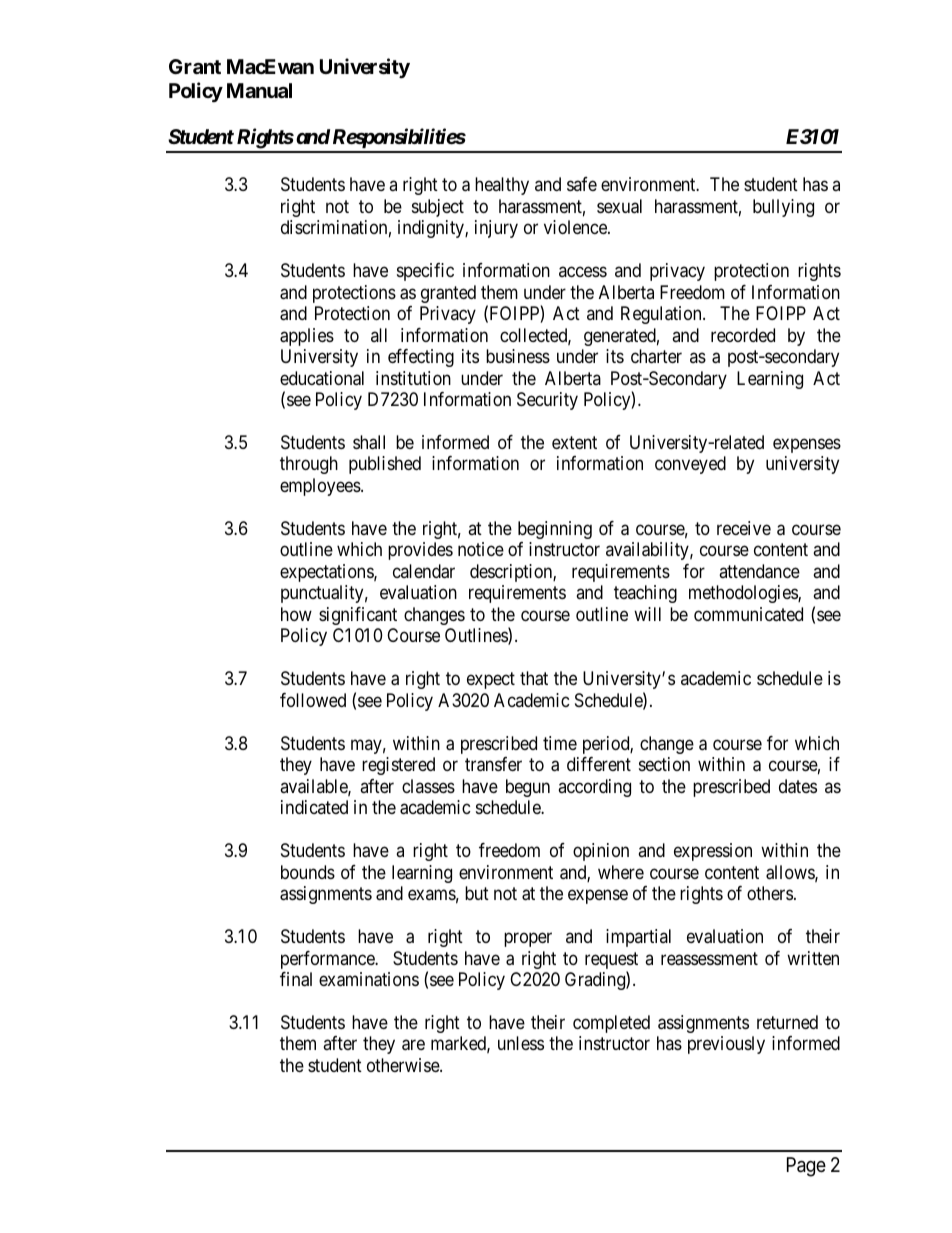 This document has width=952, height=1233. Describe the element at coordinates (502, 186) in the document. I see `healthy` at that location.
